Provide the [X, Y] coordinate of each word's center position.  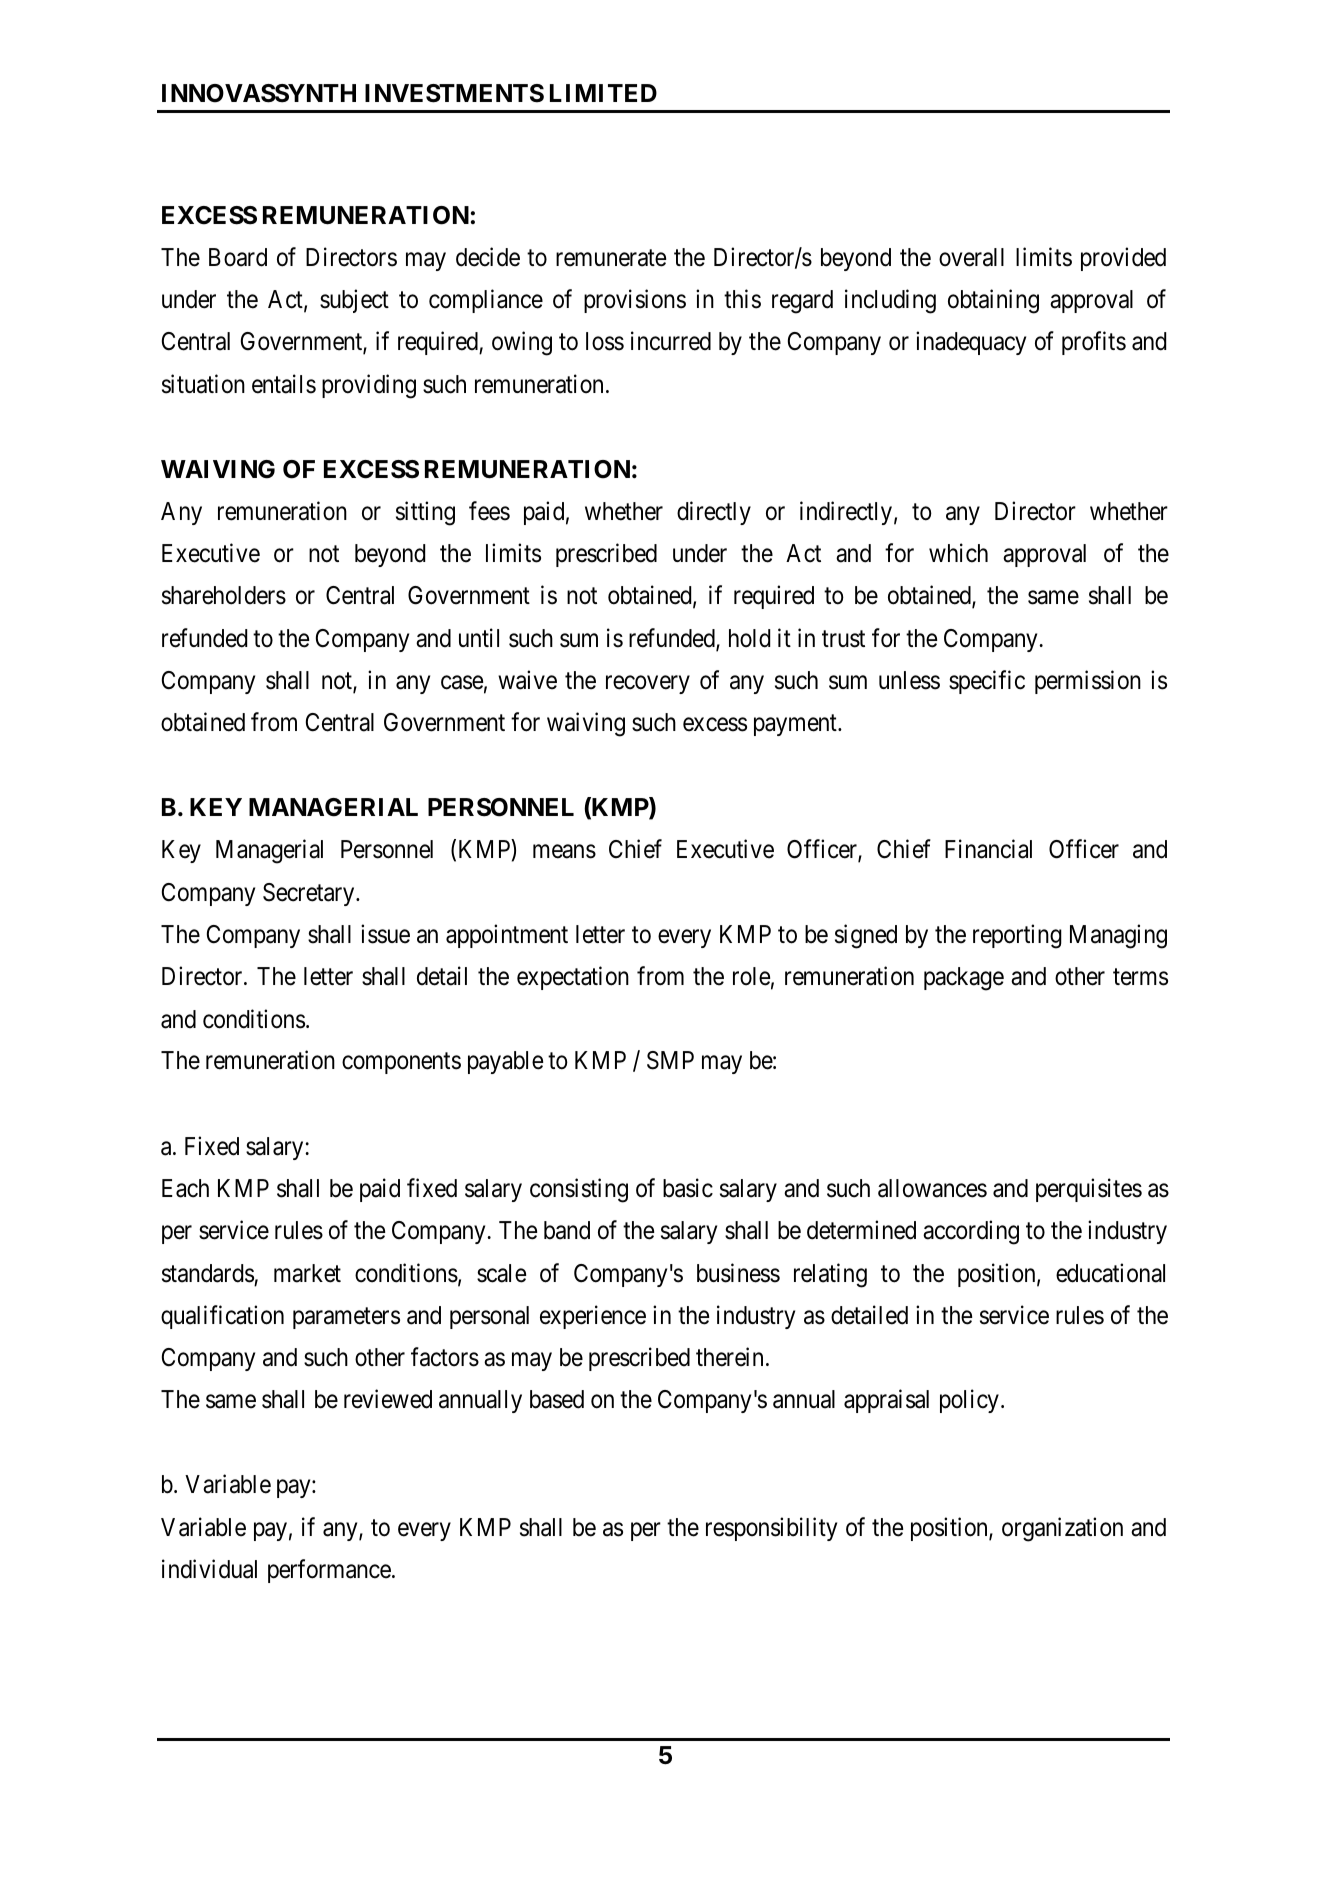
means [564, 852]
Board [238, 257]
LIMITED [603, 93]
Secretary [310, 894]
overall [971, 257]
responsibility [771, 1529]
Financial [988, 849]
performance [329, 1571]
